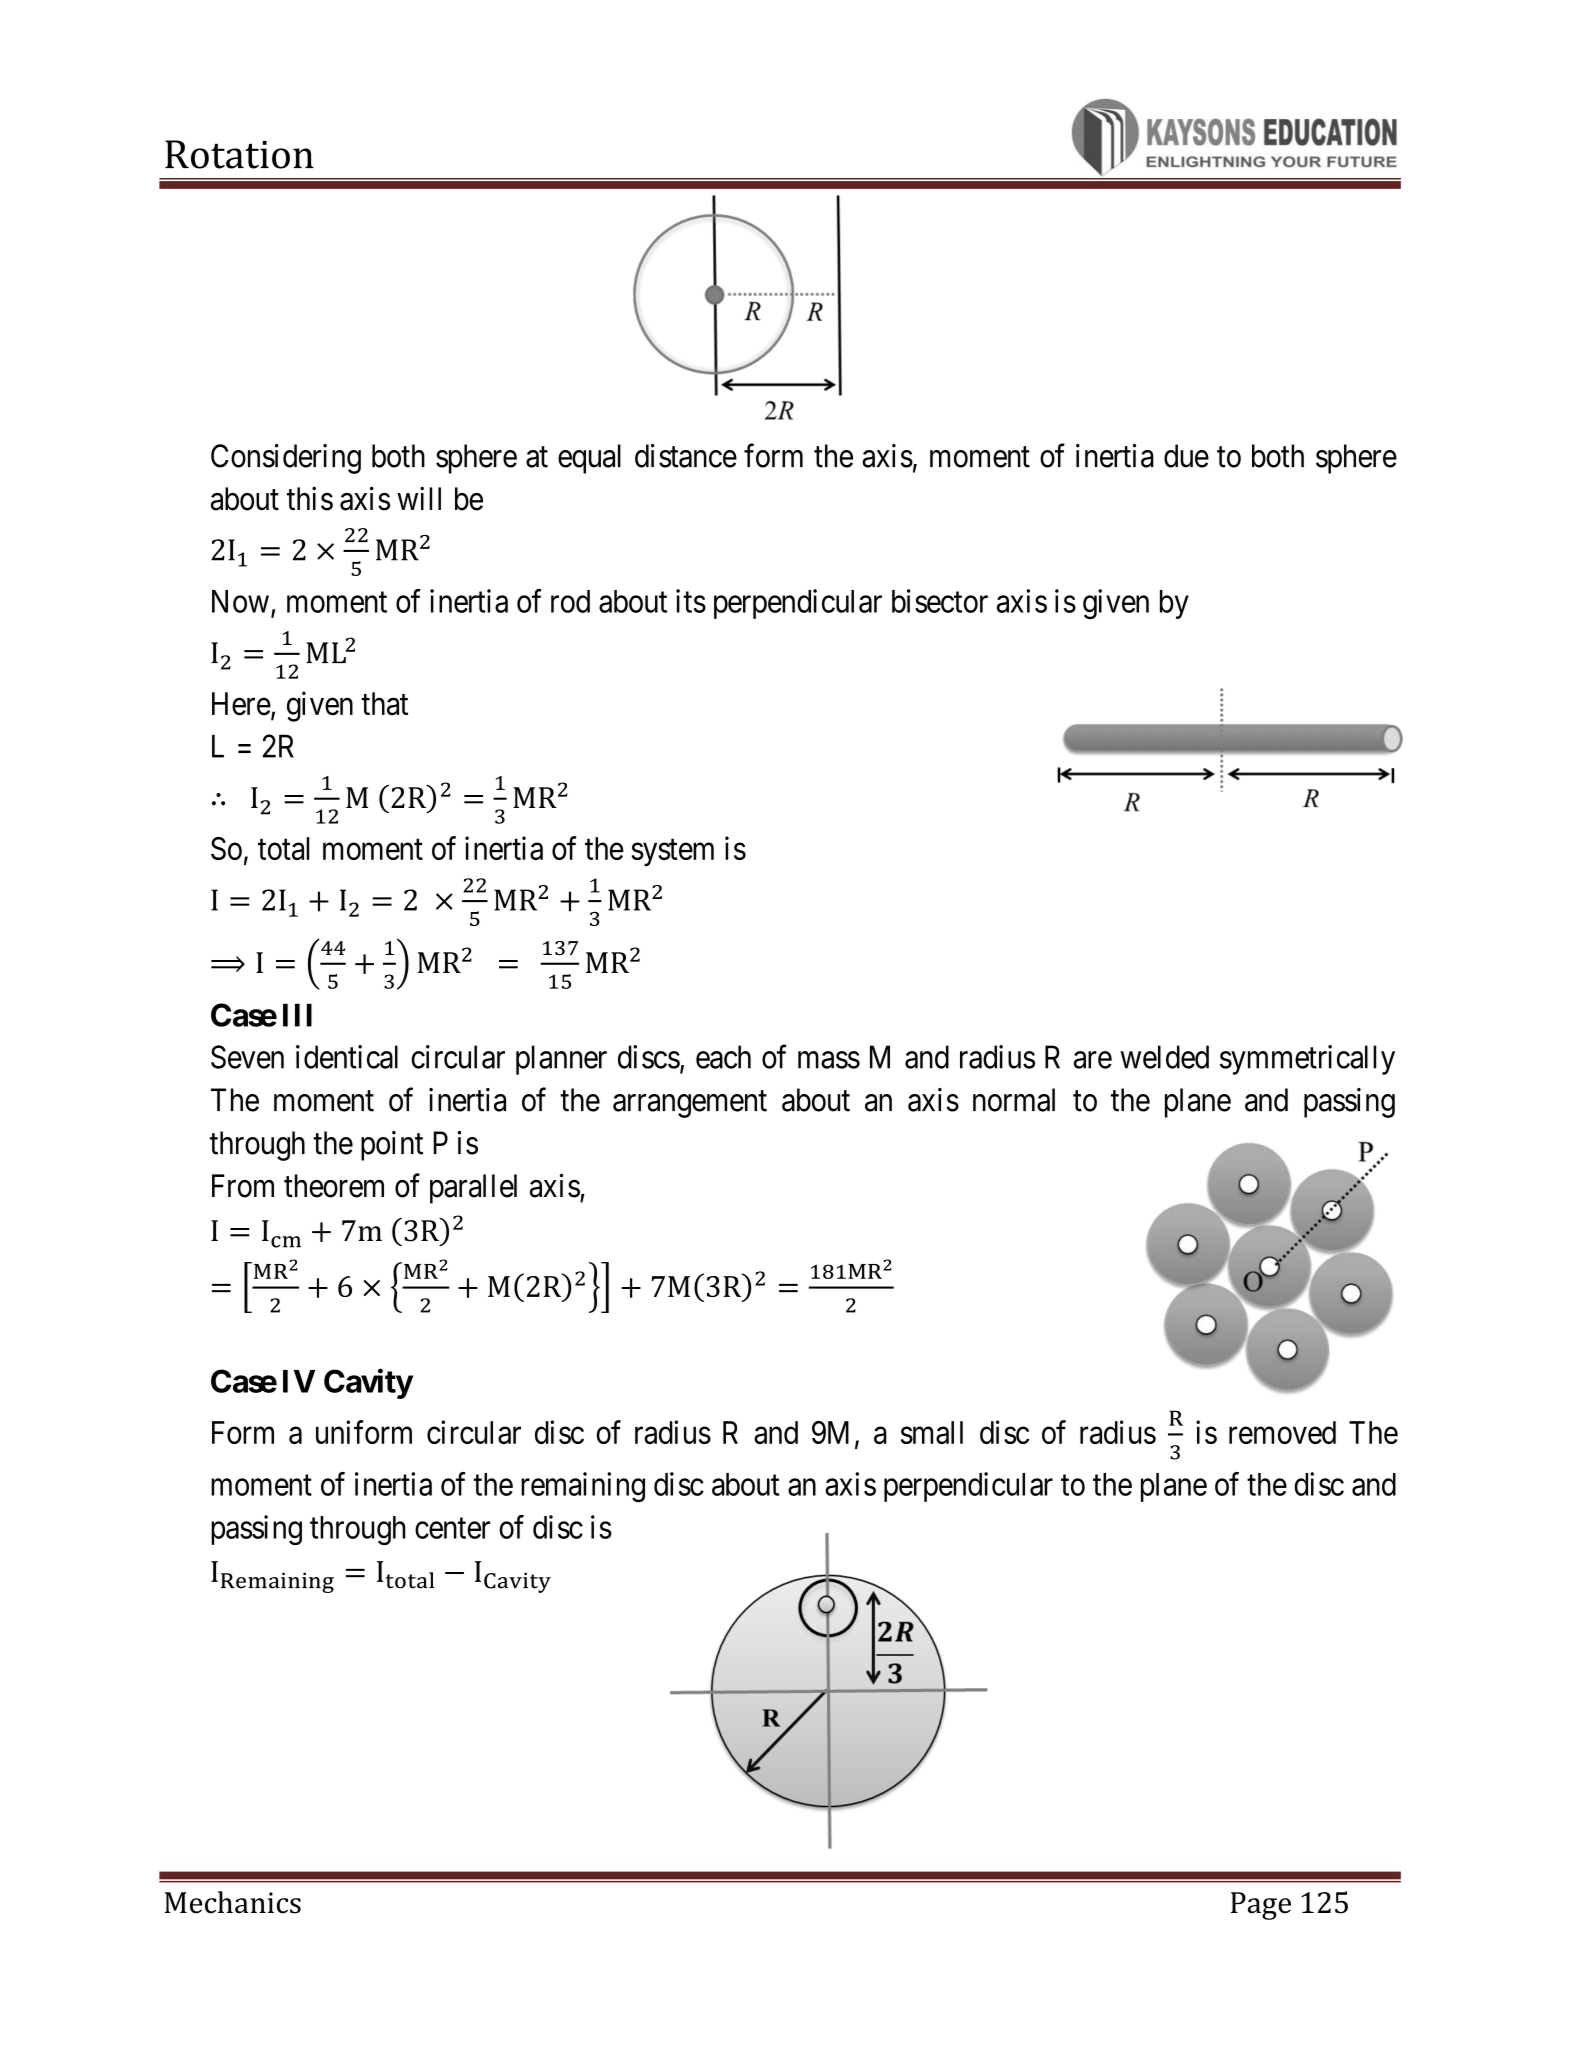 This document has width=1583, height=2048. What do you see at coordinates (1261, 1906) in the document?
I see `Page` at bounding box center [1261, 1906].
